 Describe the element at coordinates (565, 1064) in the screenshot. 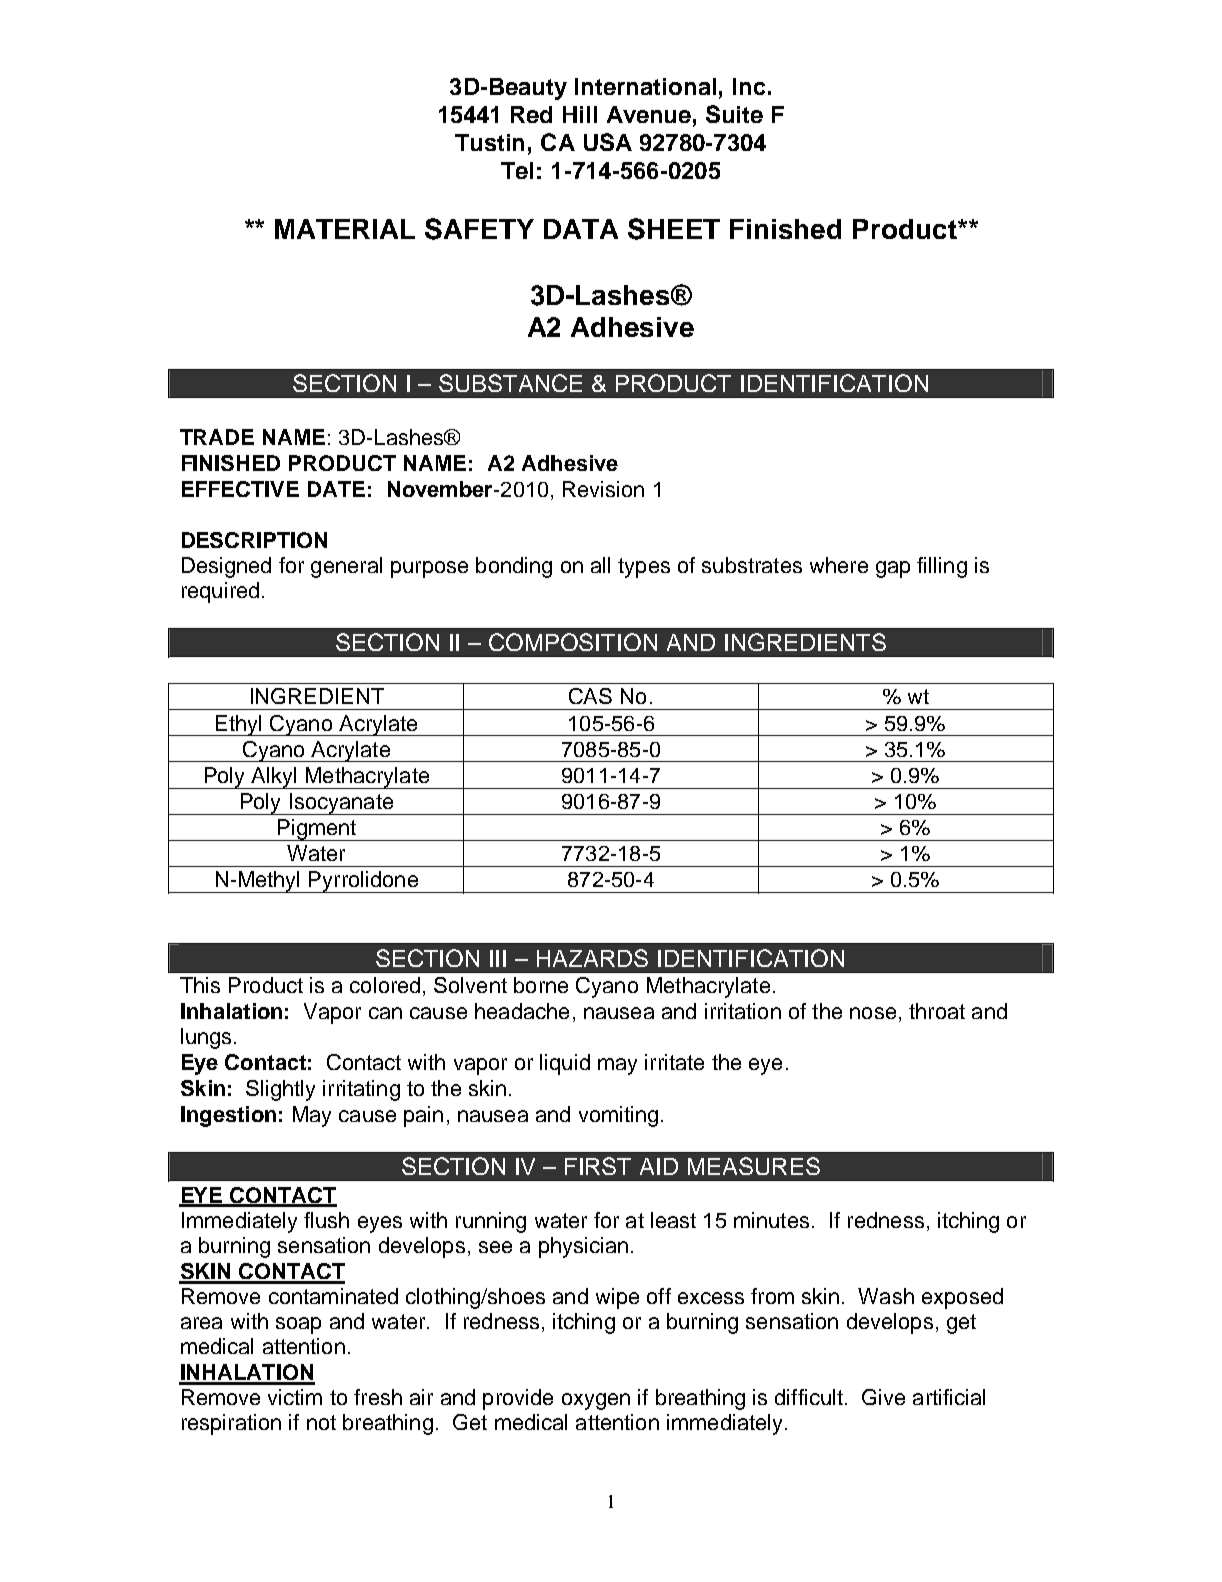

I see `liquid` at that location.
